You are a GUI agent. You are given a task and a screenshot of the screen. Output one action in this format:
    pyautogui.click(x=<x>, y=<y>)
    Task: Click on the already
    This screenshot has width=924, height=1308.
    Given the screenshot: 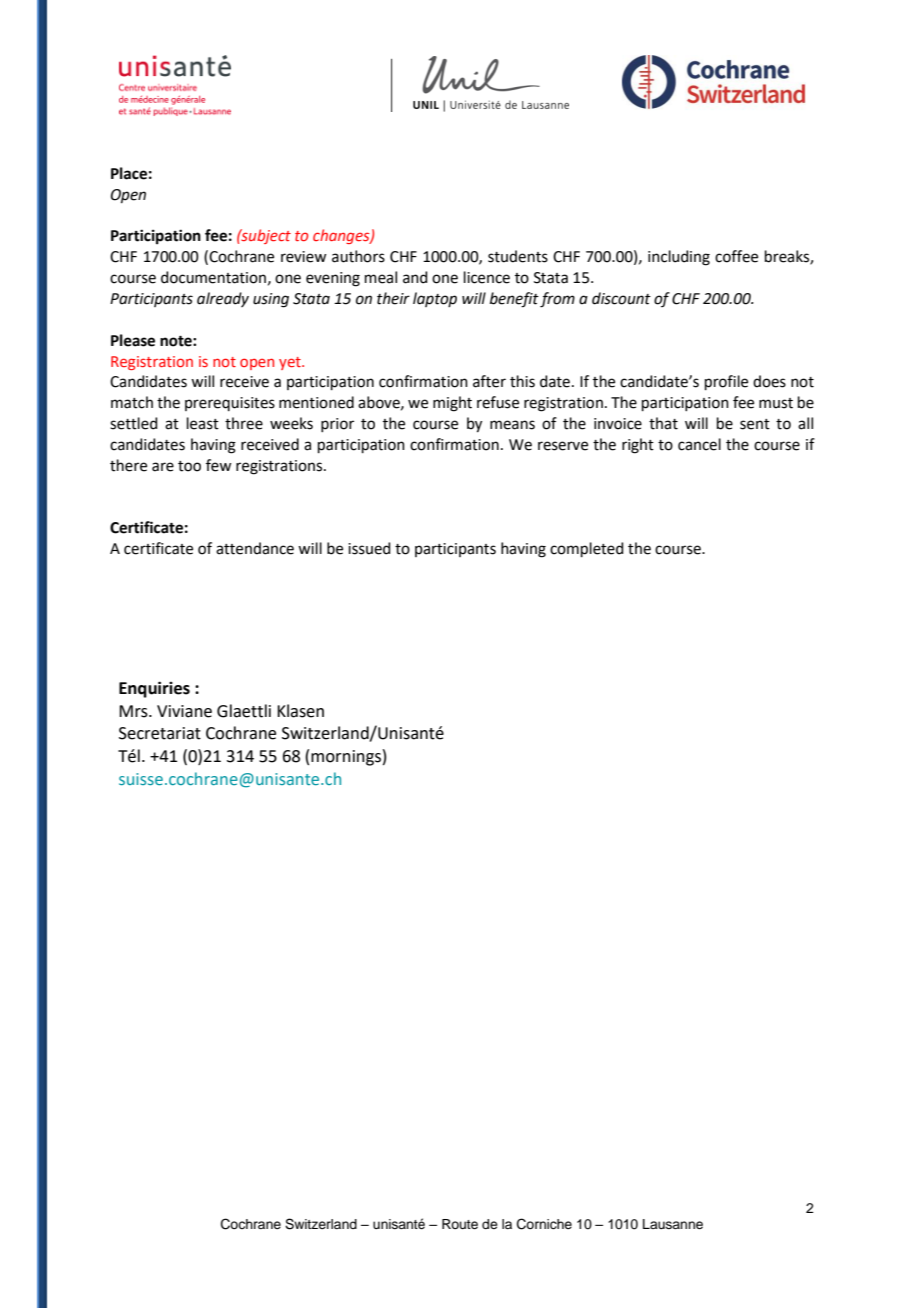 What is the action you would take?
    pyautogui.click(x=223, y=299)
